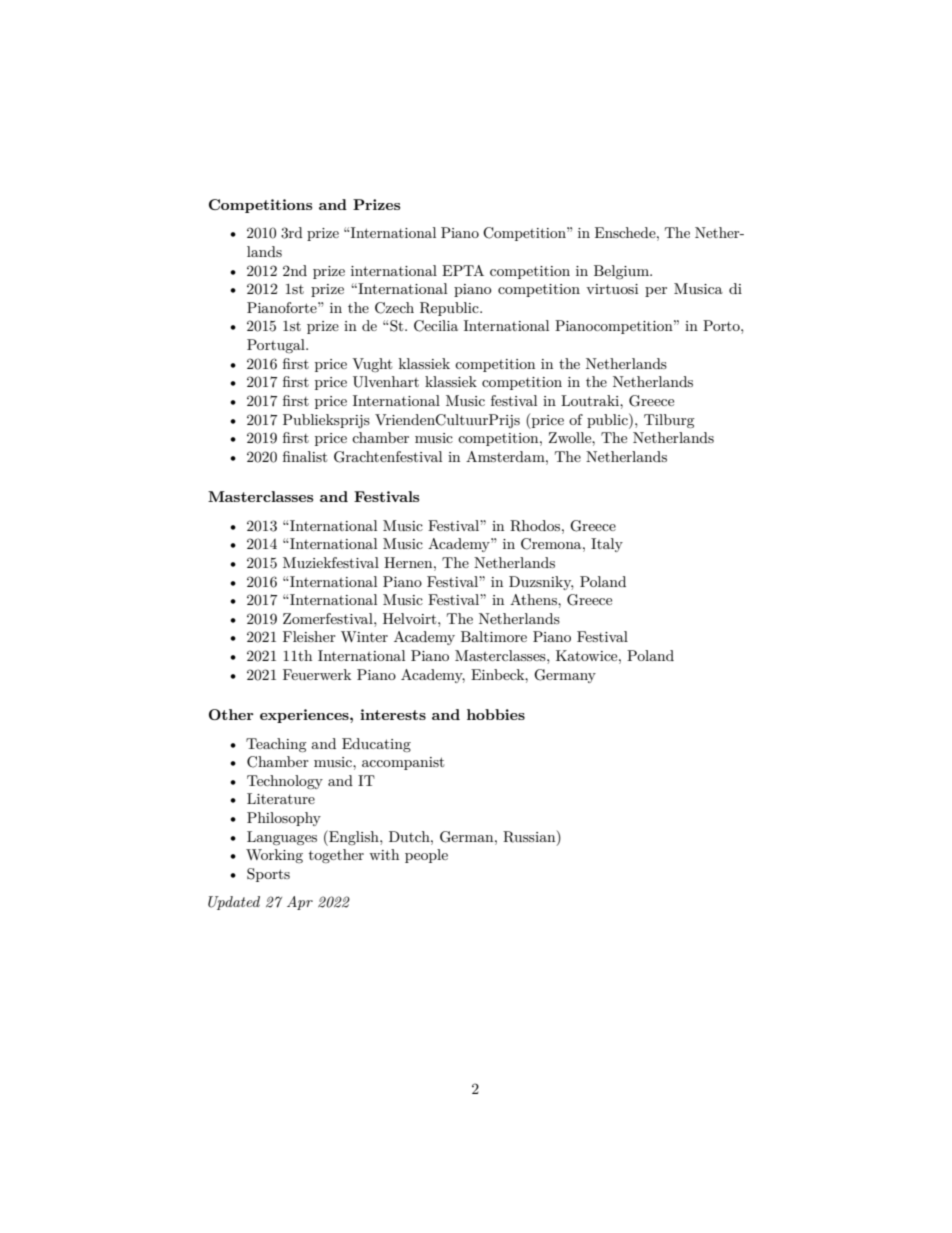  What do you see at coordinates (393, 714) in the screenshot?
I see `interests` at bounding box center [393, 714].
